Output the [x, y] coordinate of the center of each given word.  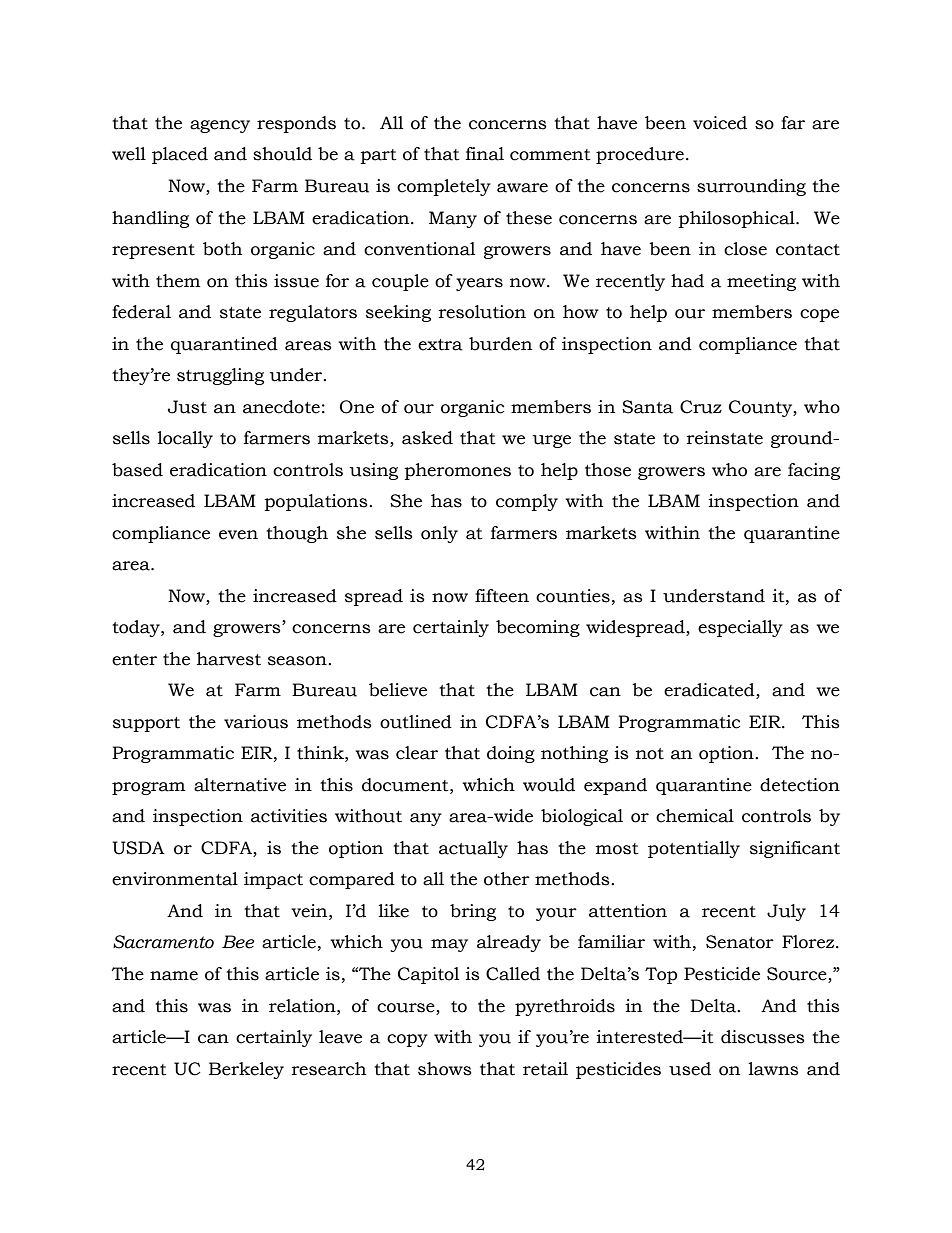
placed [180, 155]
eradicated [710, 691]
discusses [763, 1037]
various [256, 722]
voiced [720, 123]
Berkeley [246, 1070]
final [485, 154]
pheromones [458, 471]
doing [511, 754]
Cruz [701, 407]
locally [185, 439]
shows [445, 1069]
